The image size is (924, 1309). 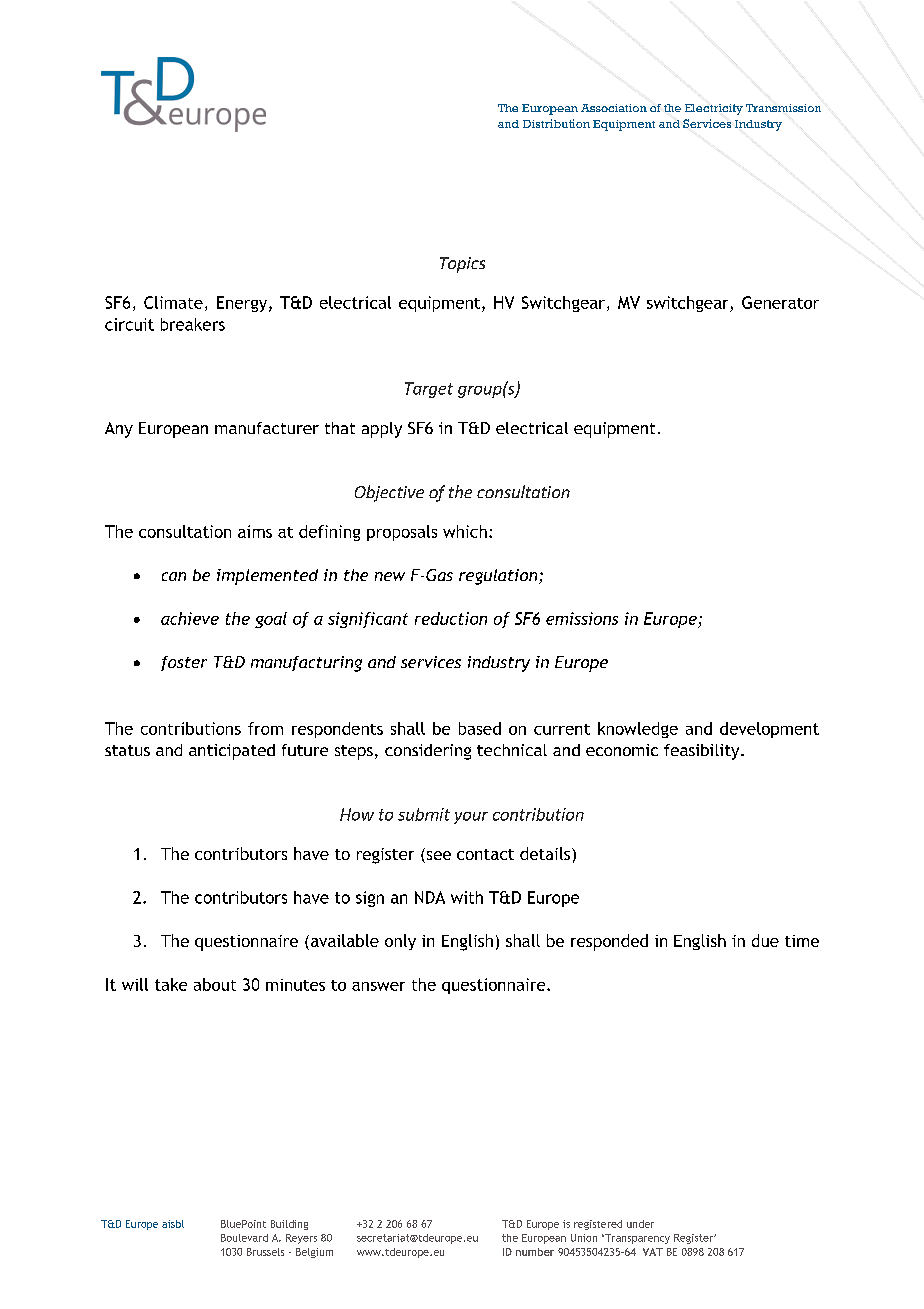 I want to click on manufacturer, so click(x=267, y=428).
